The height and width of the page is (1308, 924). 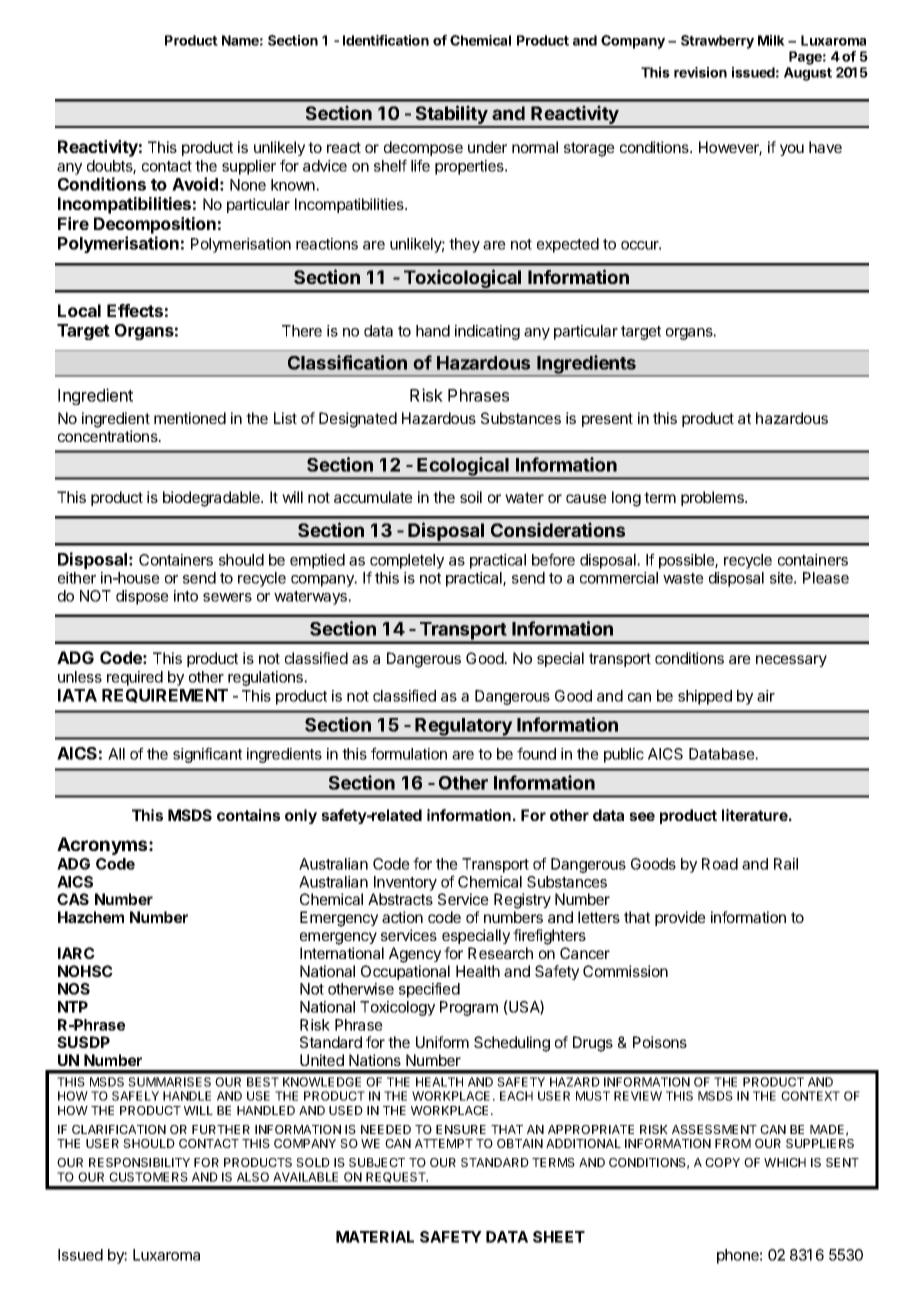 What do you see at coordinates (407, 561) in the page?
I see `completely` at bounding box center [407, 561].
